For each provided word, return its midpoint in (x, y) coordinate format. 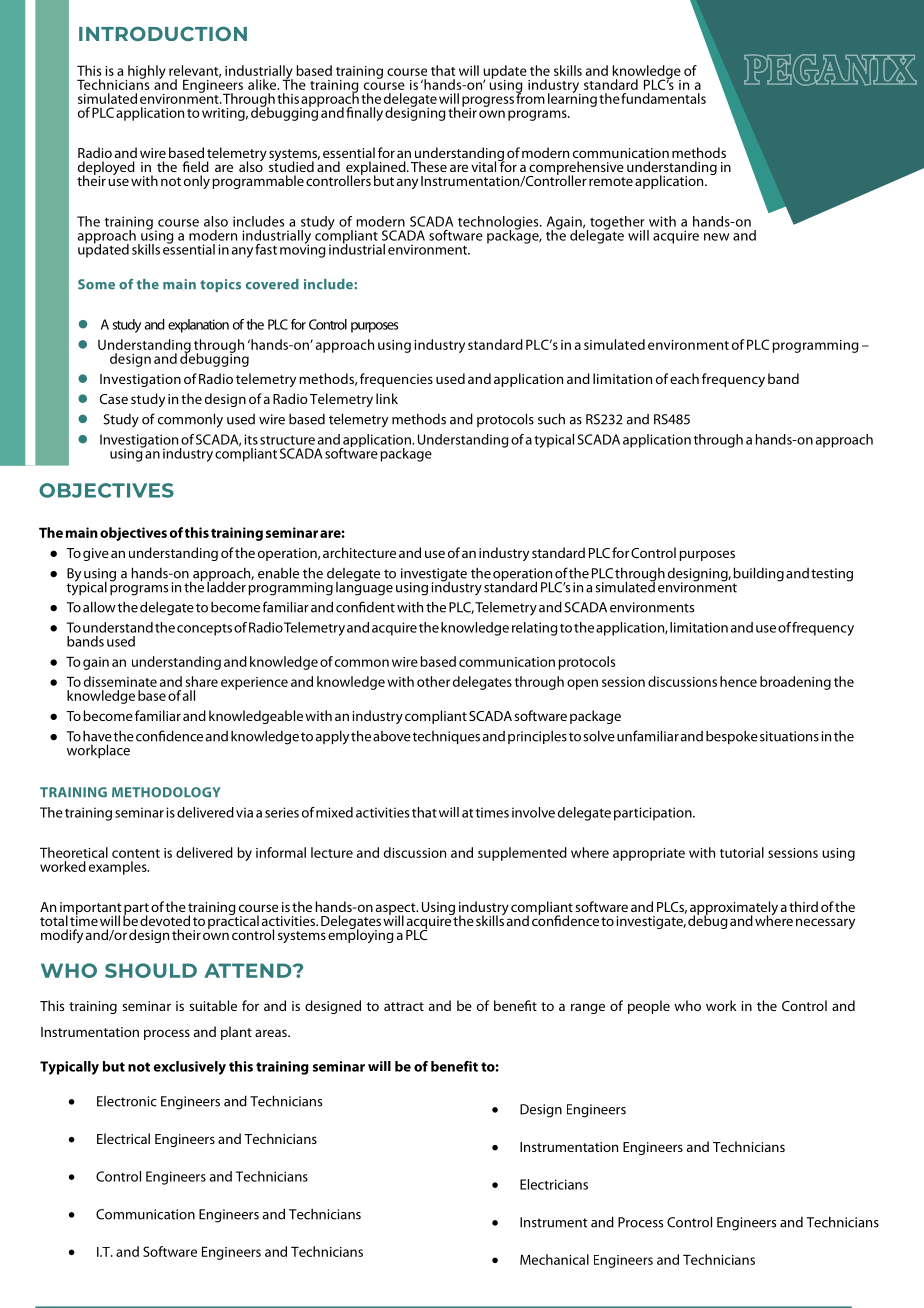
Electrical (123, 1138)
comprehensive (576, 169)
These (429, 166)
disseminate (120, 681)
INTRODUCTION (163, 33)
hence (738, 681)
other (433, 681)
